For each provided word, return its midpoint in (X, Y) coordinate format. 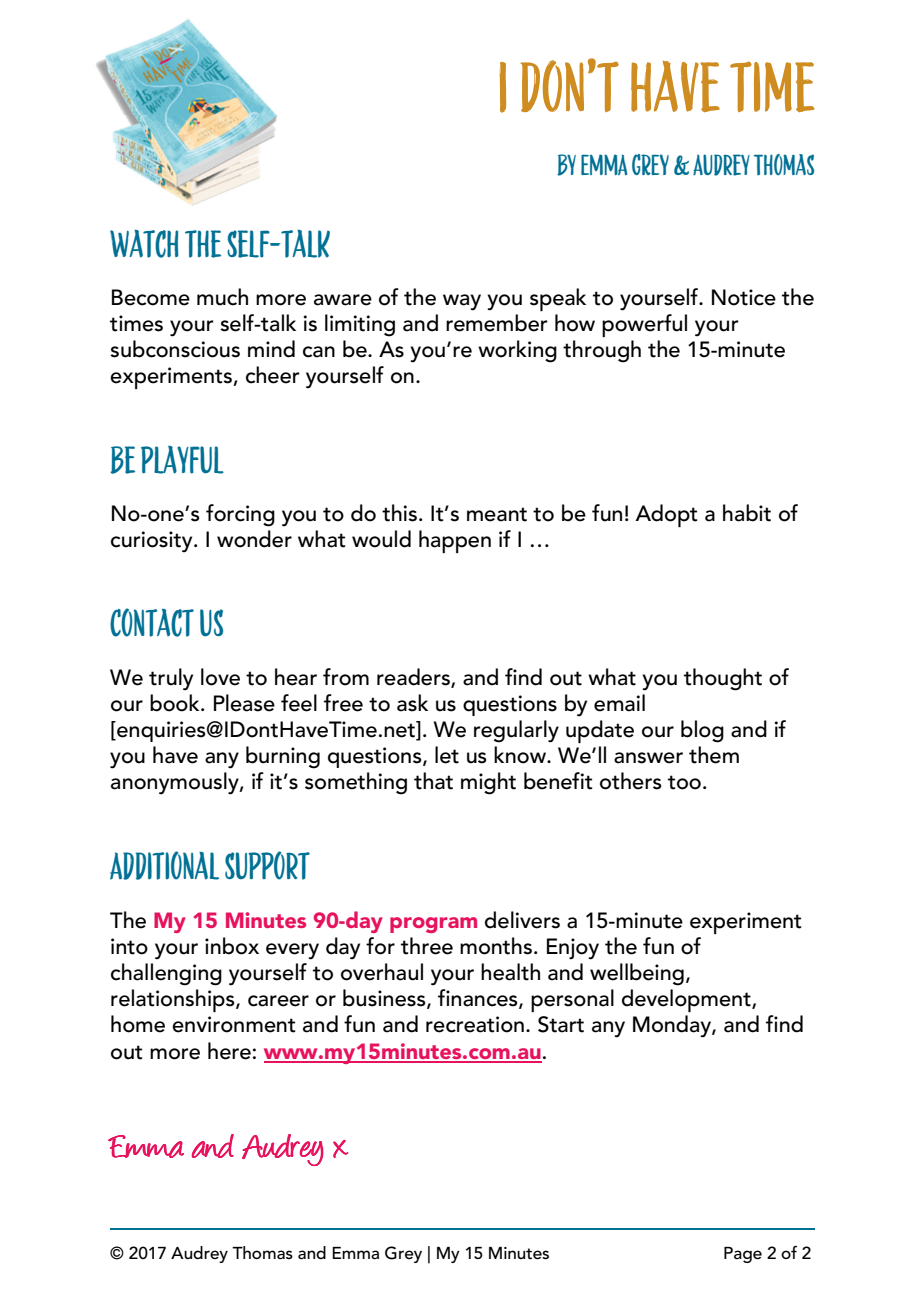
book (176, 703)
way (462, 302)
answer (648, 758)
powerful (644, 325)
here (229, 1051)
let (447, 755)
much (222, 297)
